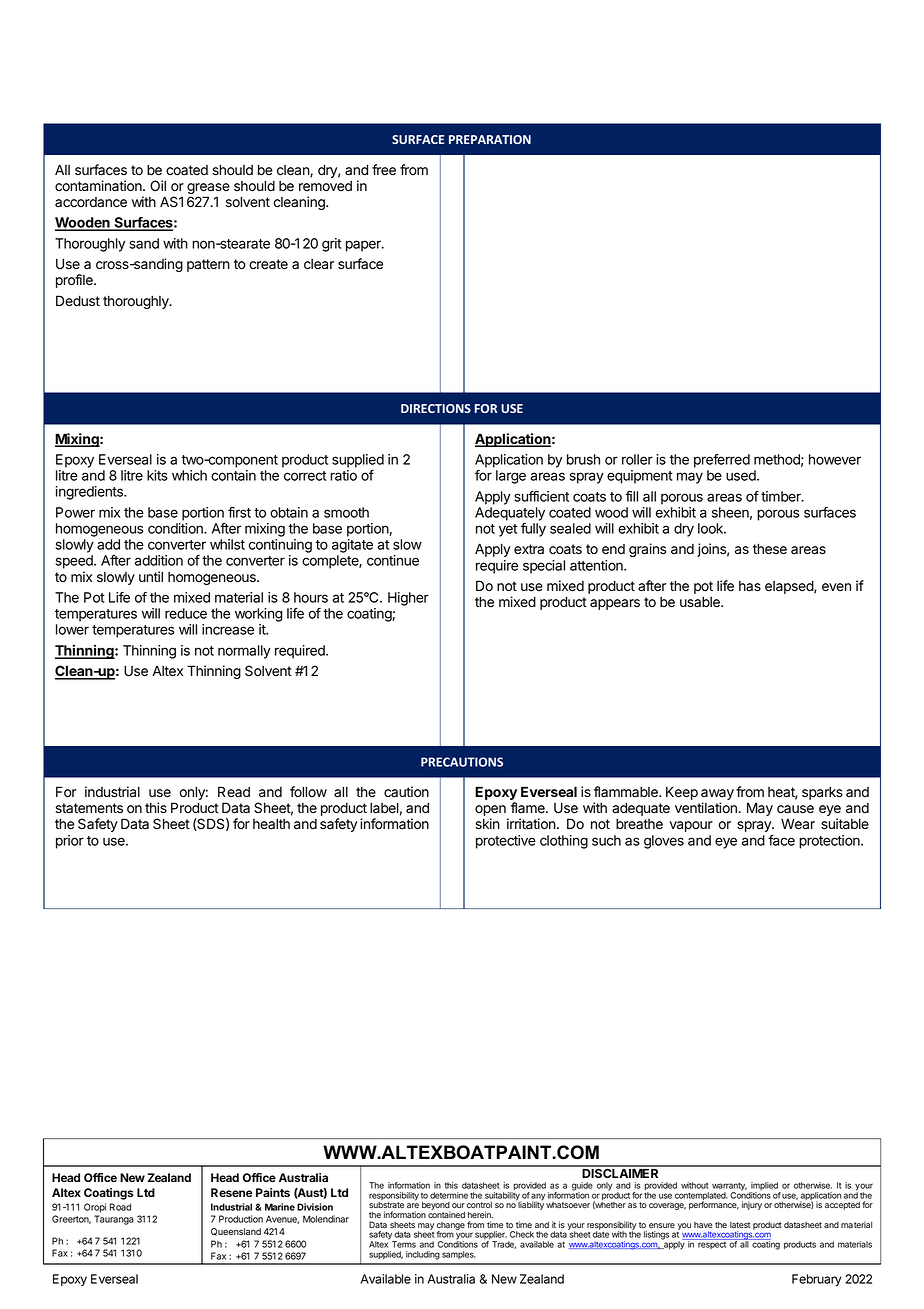  I want to click on Tauranga, so click(114, 1220).
